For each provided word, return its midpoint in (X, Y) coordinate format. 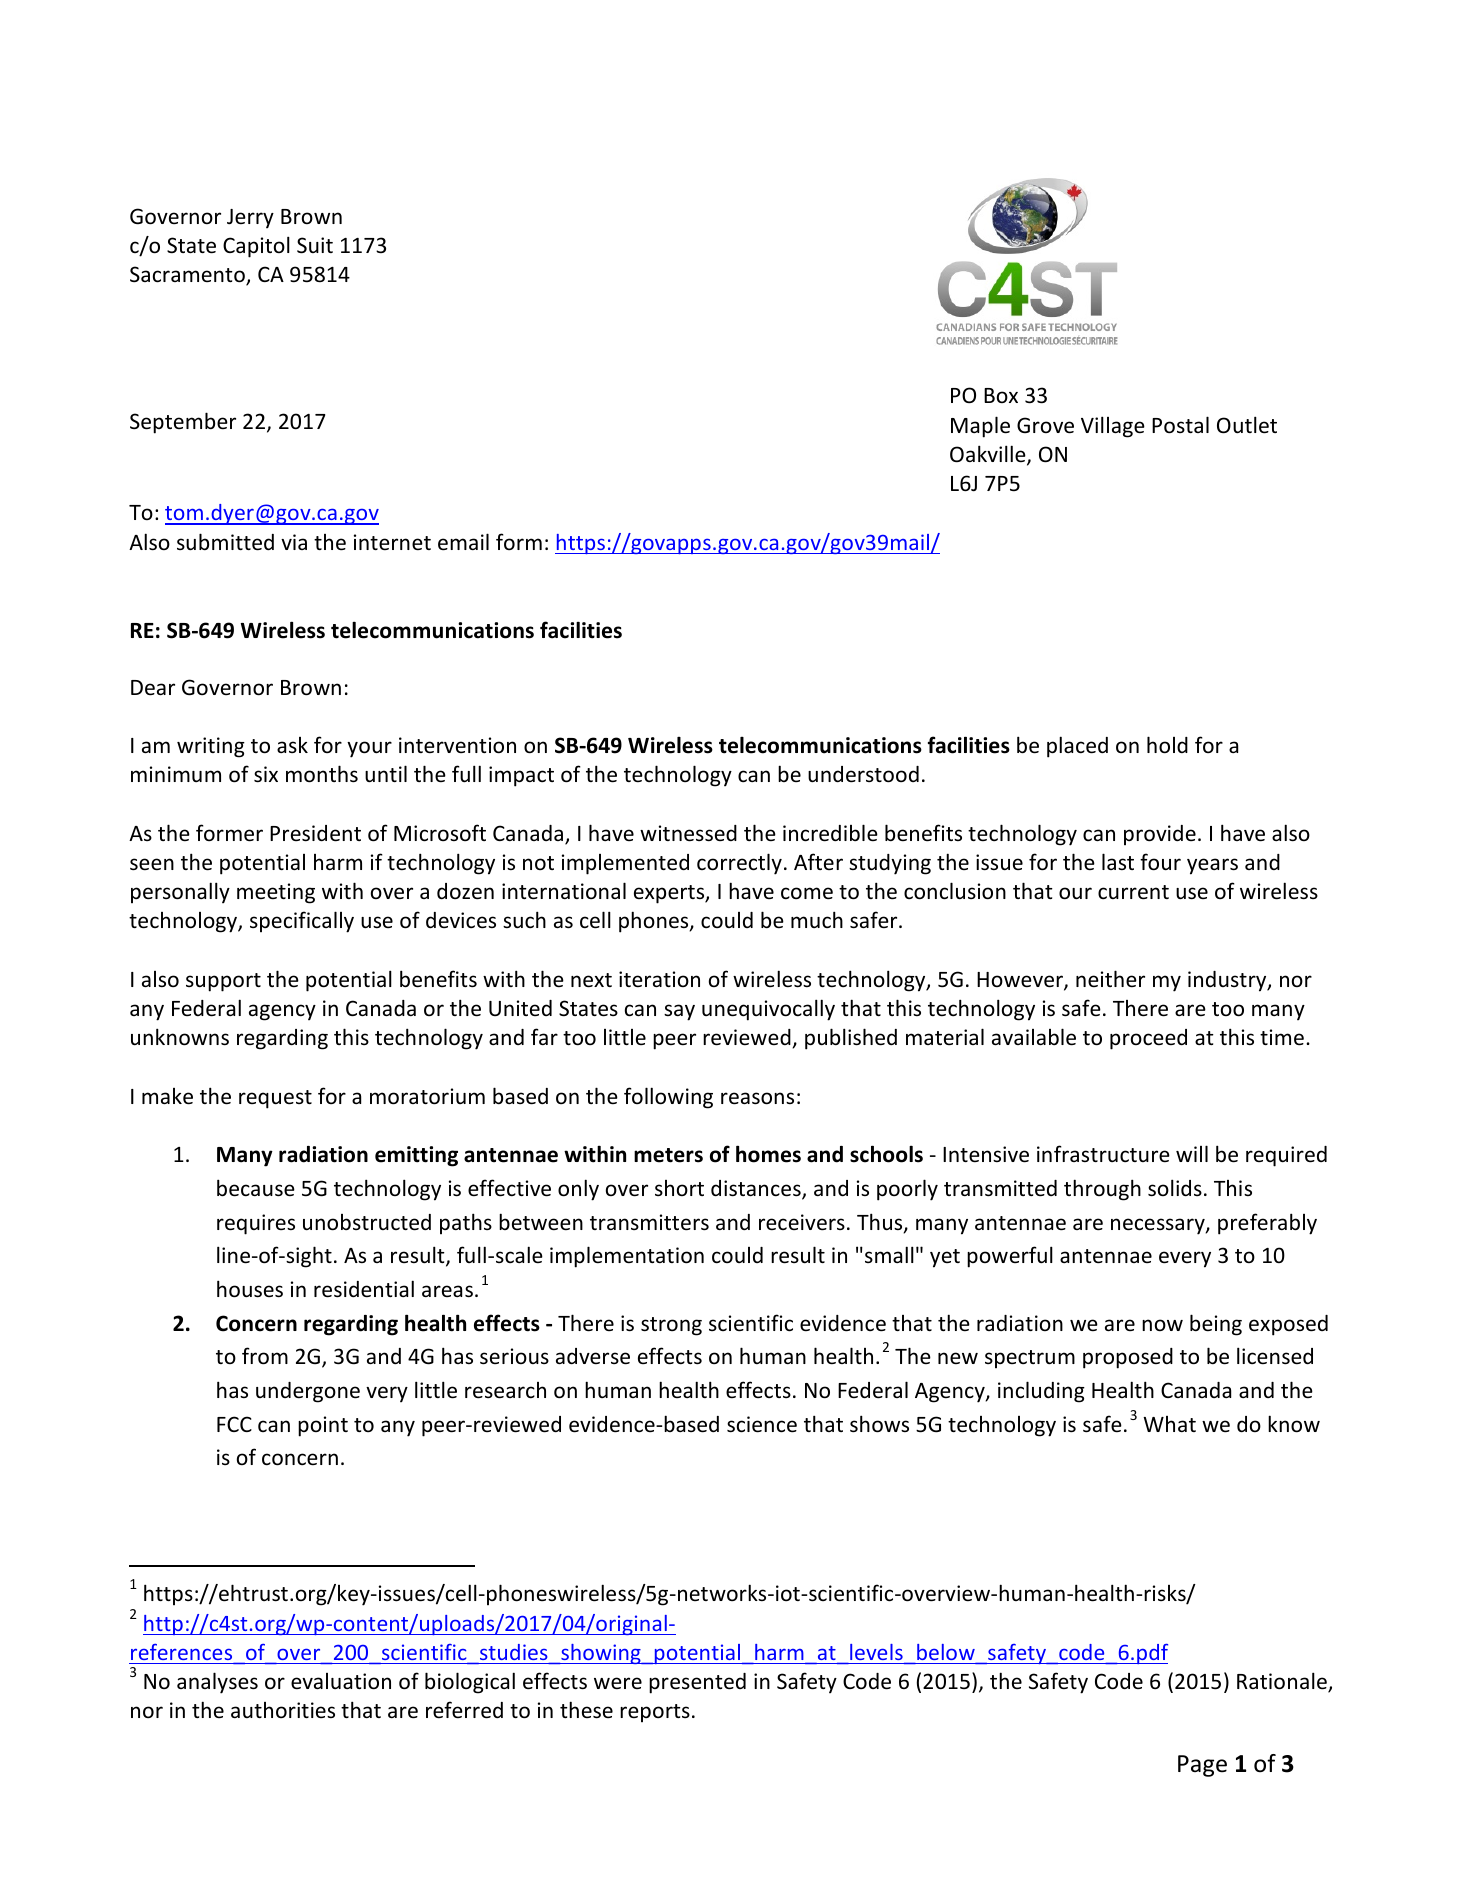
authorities (283, 1710)
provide (1160, 835)
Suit (315, 245)
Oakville (989, 455)
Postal (1180, 425)
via (294, 542)
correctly (739, 864)
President (315, 833)
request (275, 1099)
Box (1001, 395)
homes (768, 1154)
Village (1113, 427)
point (323, 1426)
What (1169, 1424)
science (762, 1424)
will (1192, 1153)
